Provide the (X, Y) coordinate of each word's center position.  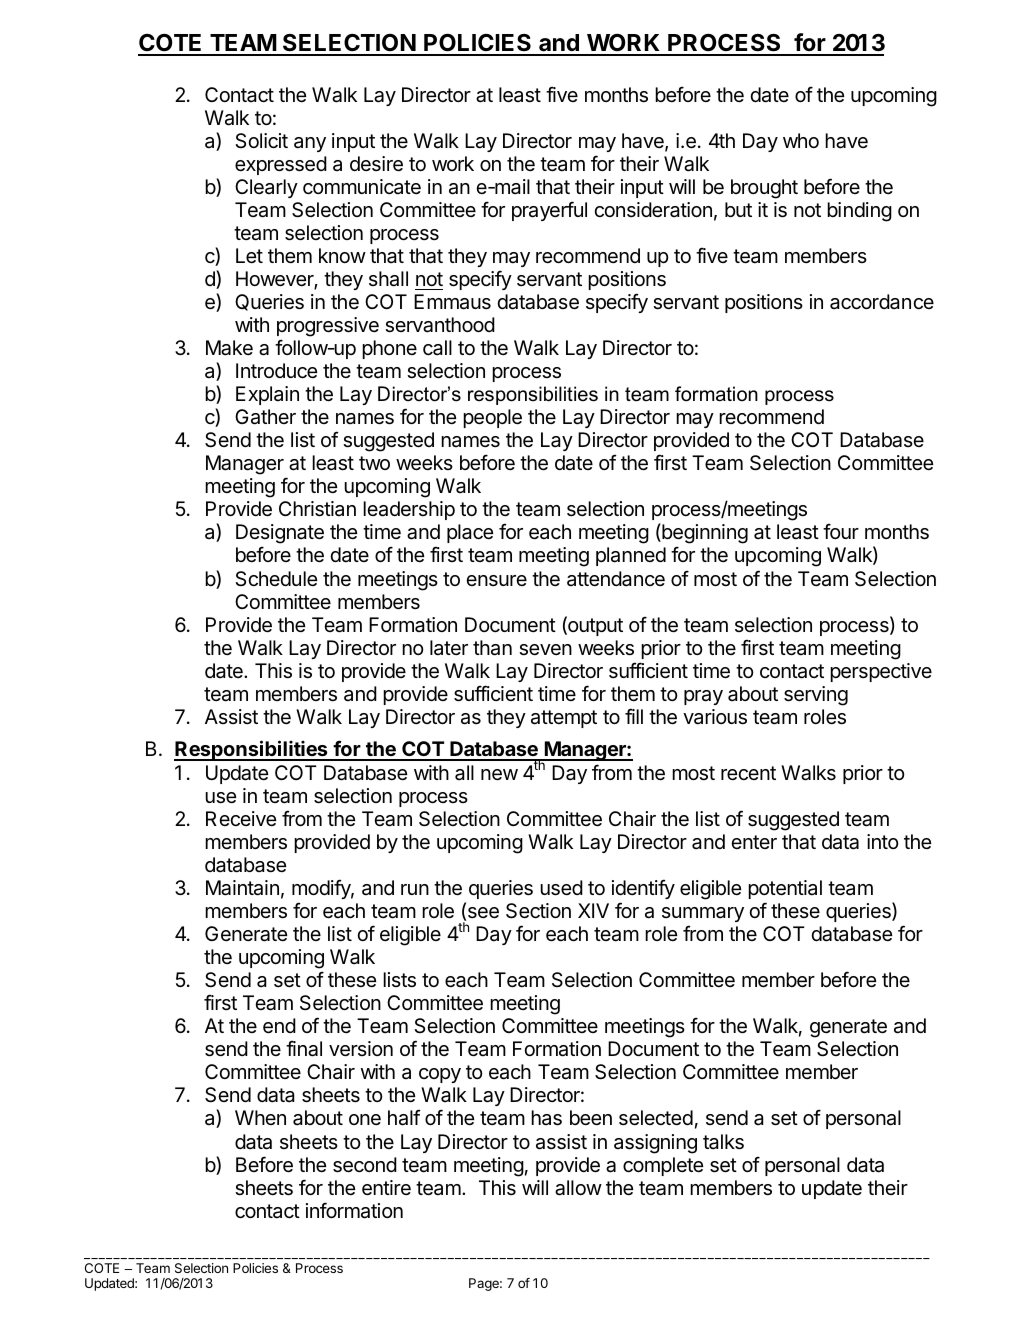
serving (816, 696)
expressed (281, 165)
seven (545, 650)
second (365, 1165)
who (801, 140)
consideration (653, 210)
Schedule (276, 578)
